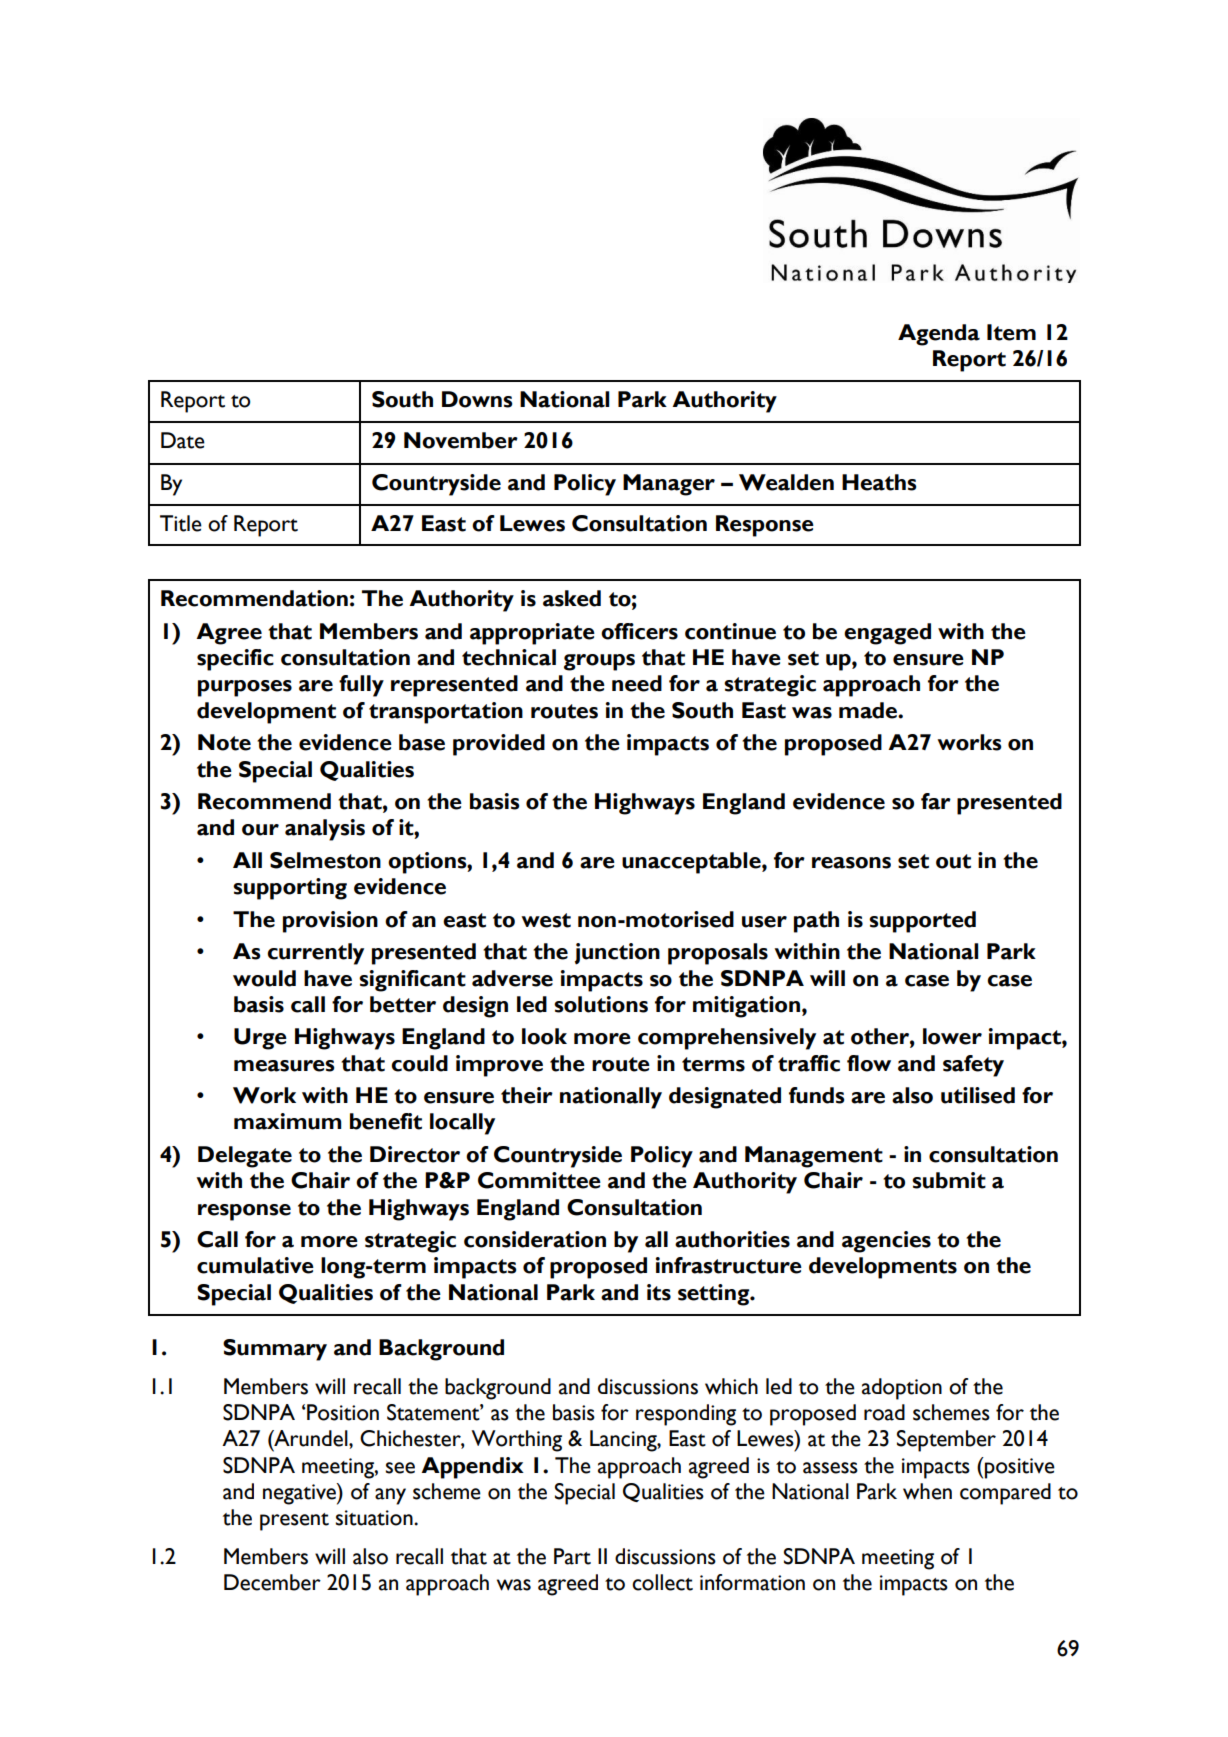 This image has width=1228, height=1737. Describe the element at coordinates (939, 335) in the image. I see `Agenda` at that location.
